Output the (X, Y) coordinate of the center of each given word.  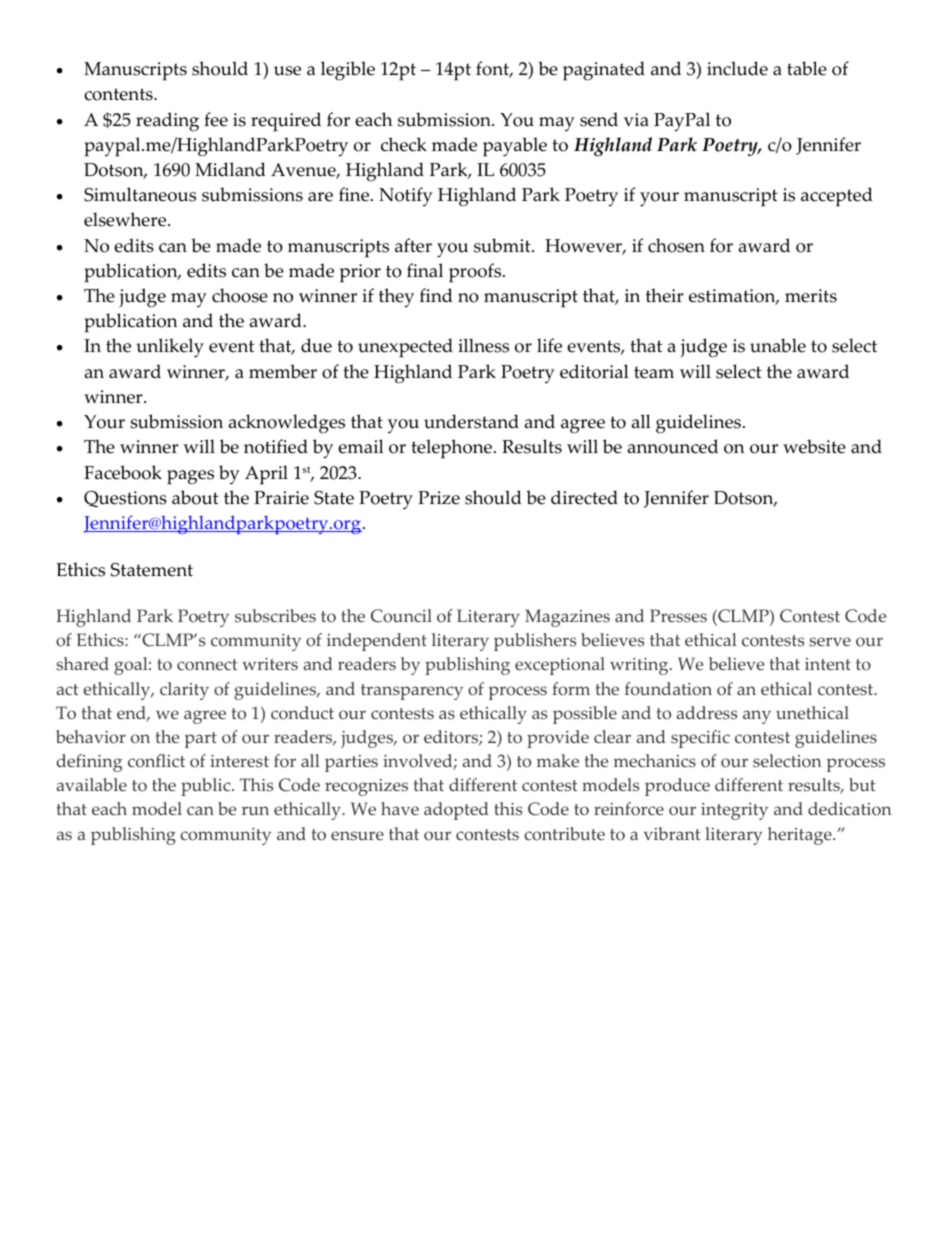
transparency (412, 692)
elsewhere (126, 219)
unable (778, 345)
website (814, 446)
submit (503, 245)
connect (207, 665)
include (737, 68)
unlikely (170, 348)
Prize (439, 498)
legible (348, 71)
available (92, 784)
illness (483, 345)
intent (828, 664)
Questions (125, 499)
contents (119, 94)
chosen (676, 245)
